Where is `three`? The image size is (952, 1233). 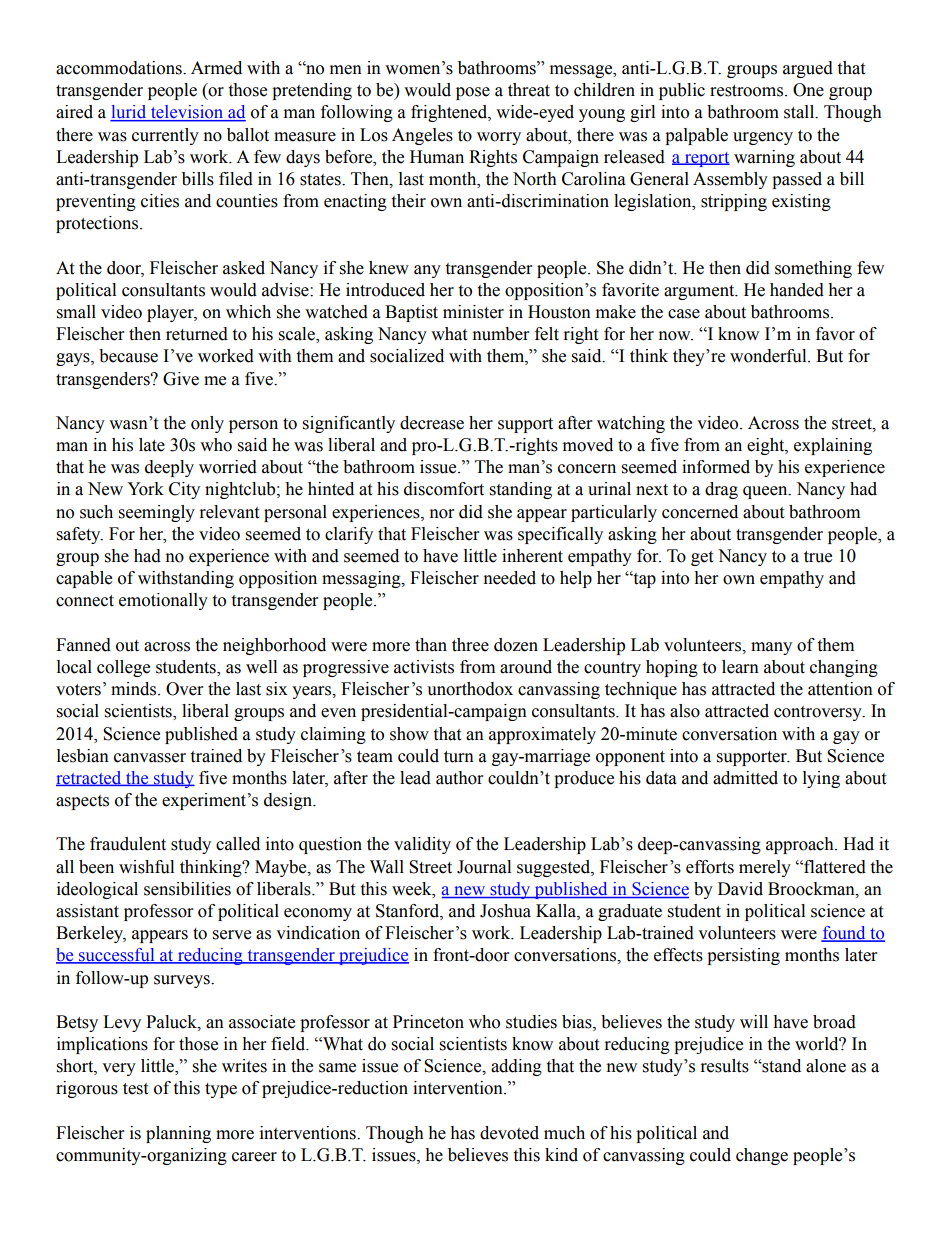
three is located at coordinates (470, 645).
